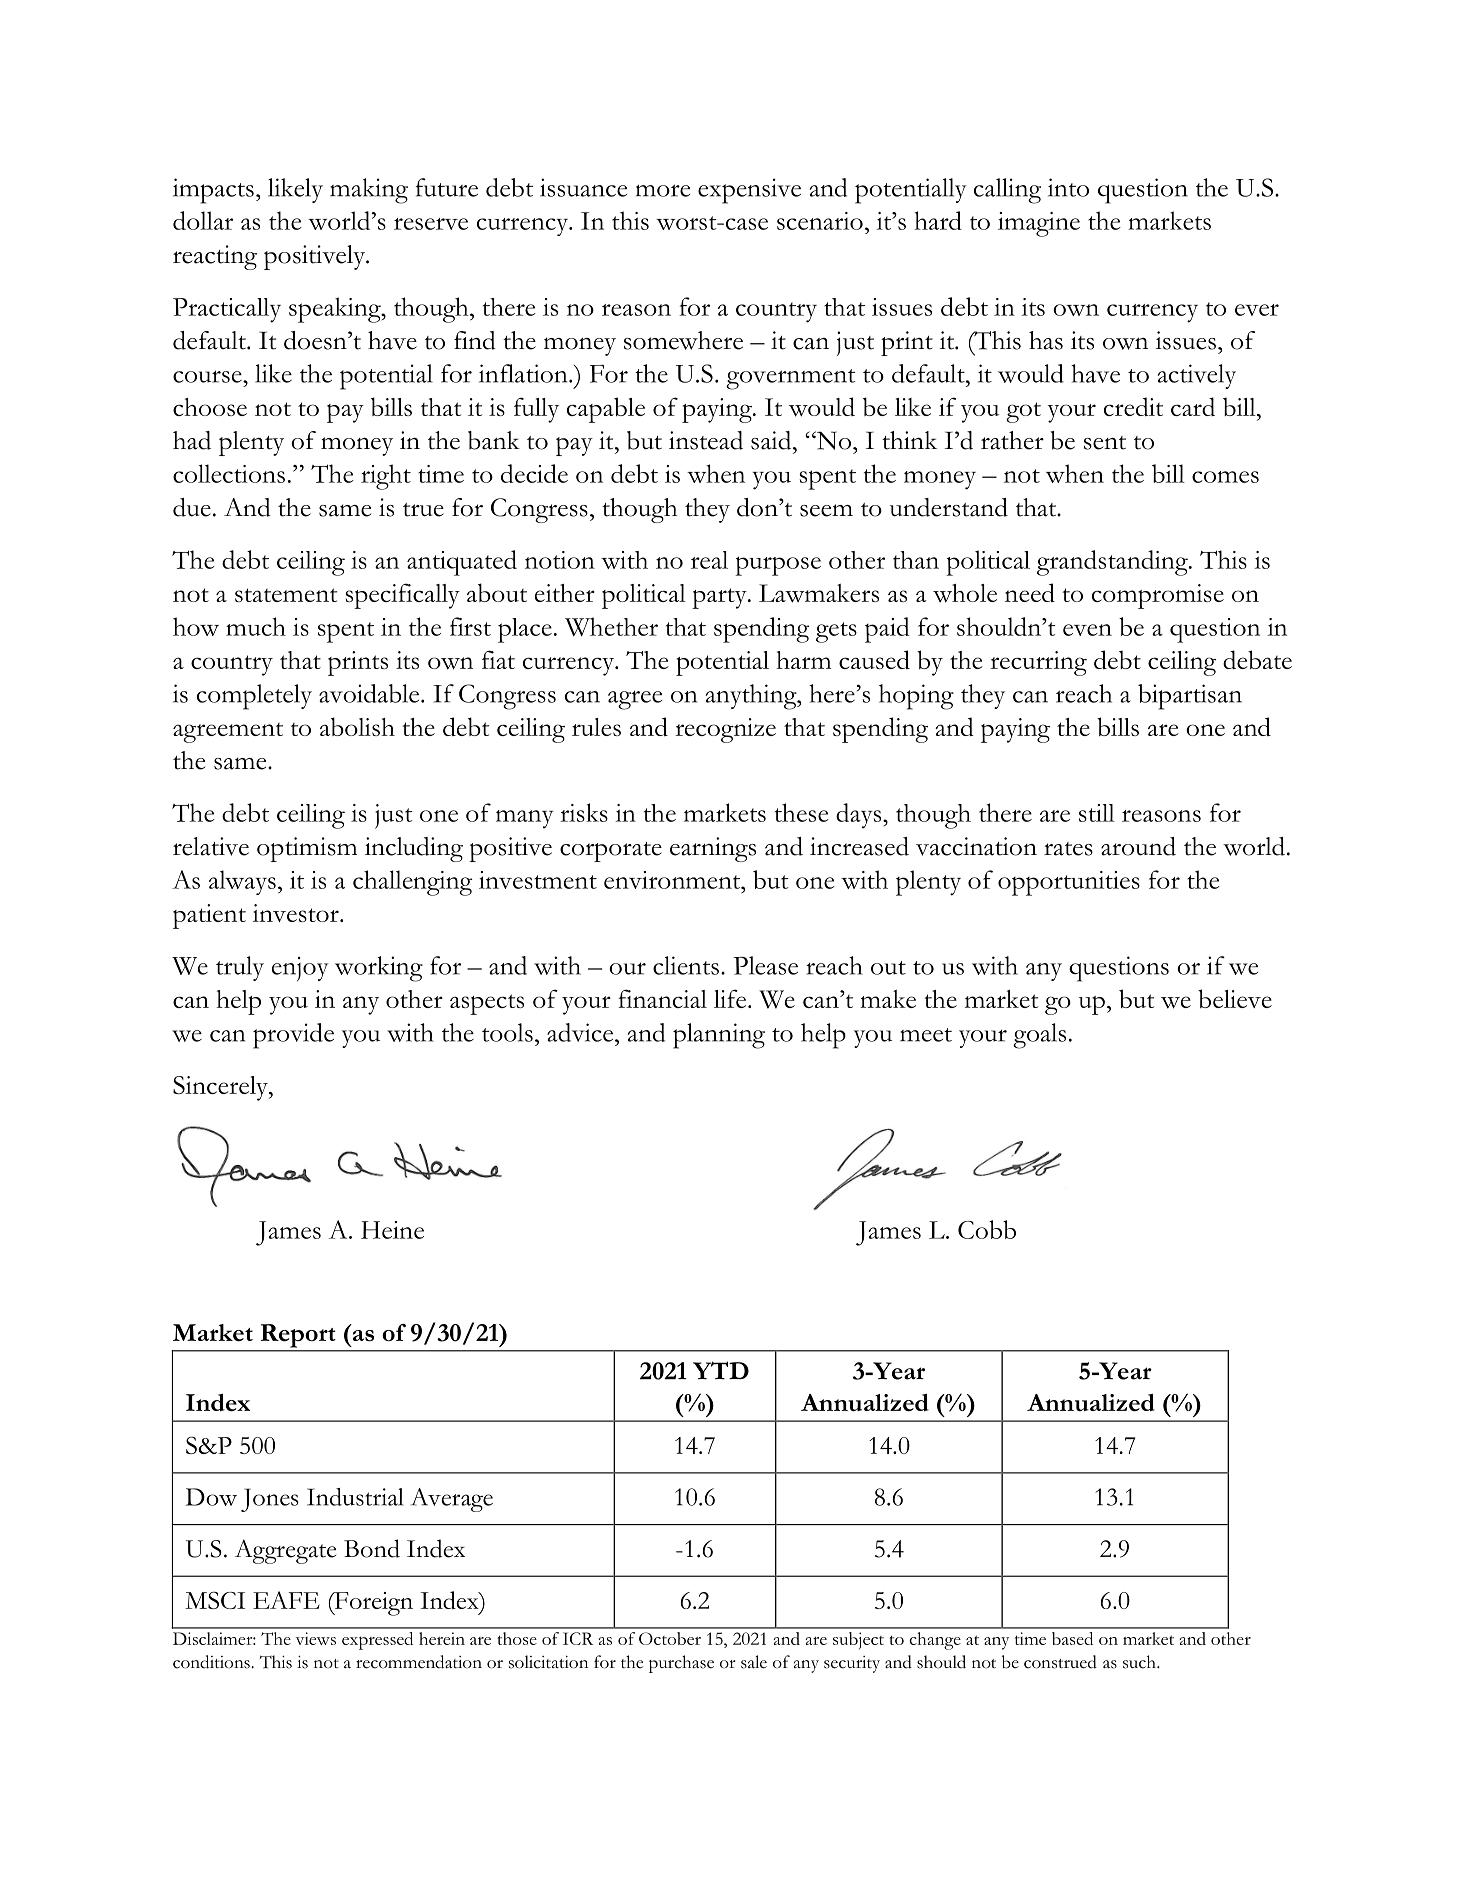  Describe the element at coordinates (749, 191) in the document. I see `expensive` at that location.
